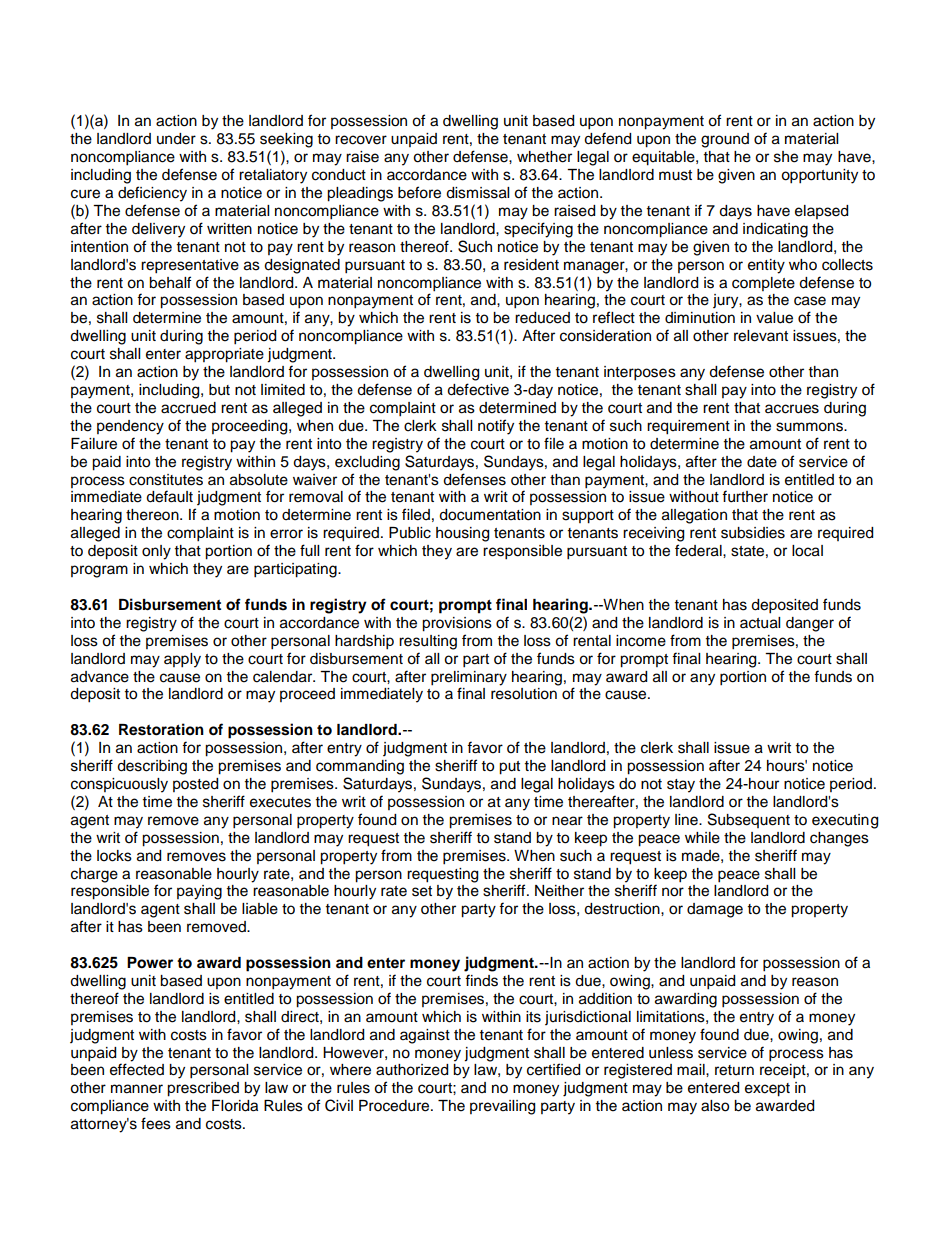 Image resolution: width=952 pixels, height=1233 pixels. Describe the element at coordinates (203, 1089) in the document. I see `prescribed` at that location.
